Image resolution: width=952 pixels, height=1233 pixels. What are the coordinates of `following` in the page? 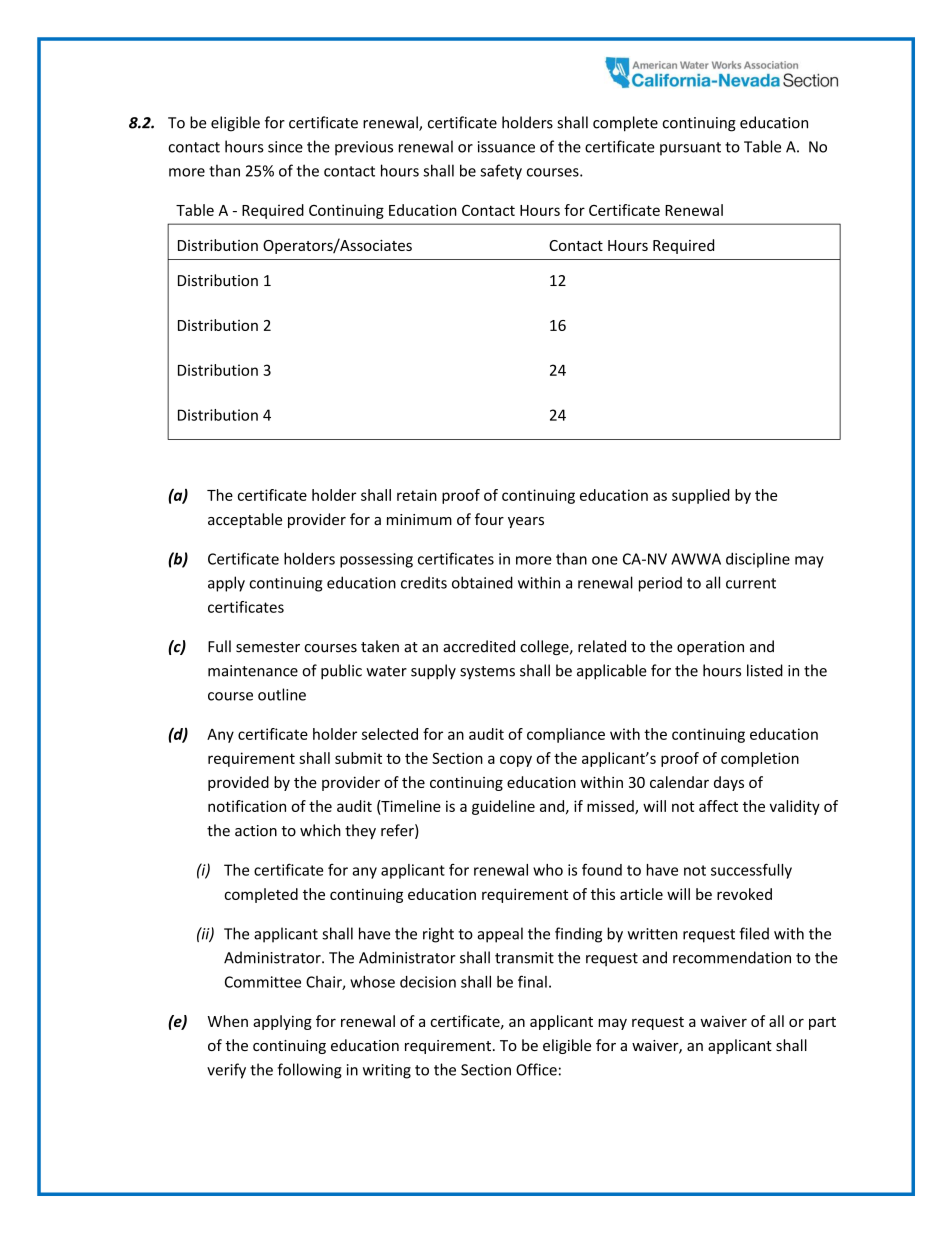 It's located at (309, 1071).
